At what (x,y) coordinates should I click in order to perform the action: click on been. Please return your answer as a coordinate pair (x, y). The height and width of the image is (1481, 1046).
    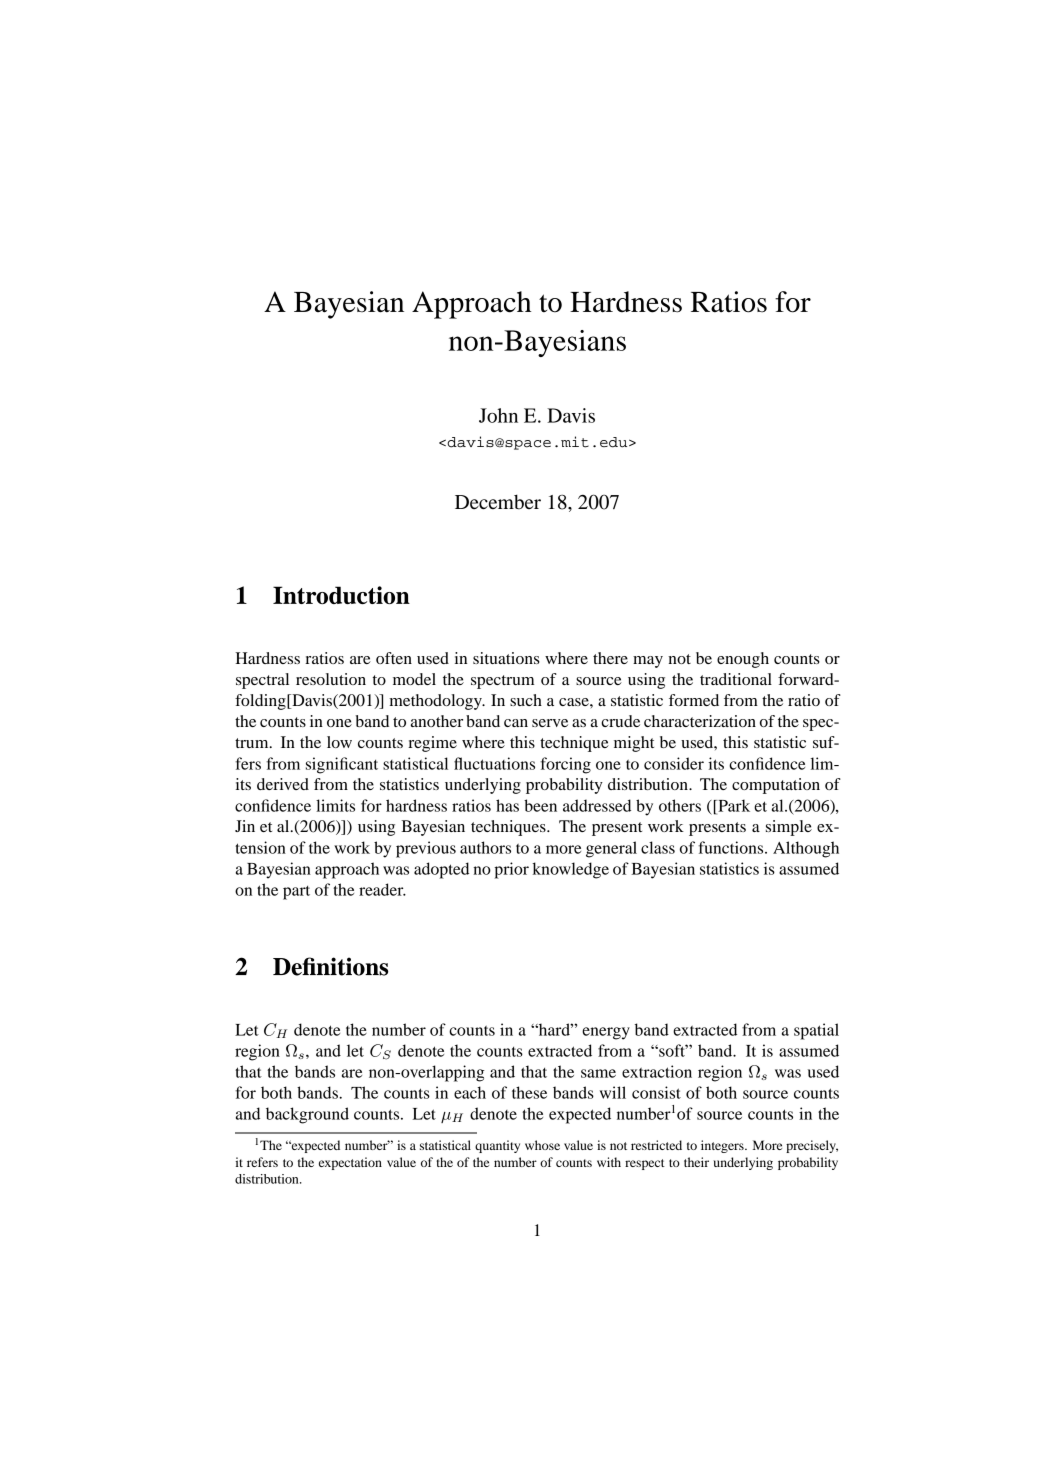
    Looking at the image, I should click on (540, 805).
